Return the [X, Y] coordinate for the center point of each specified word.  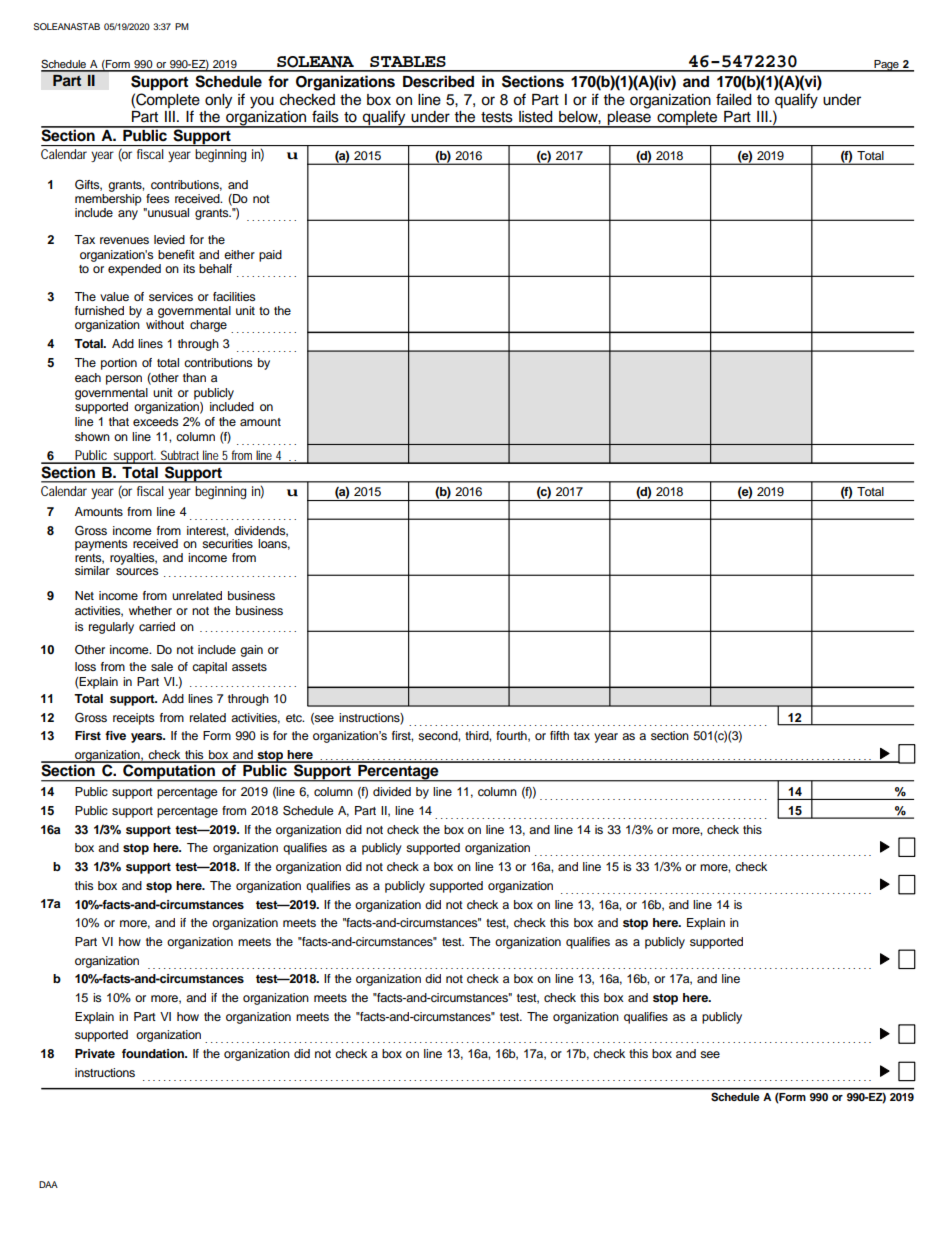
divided [392, 791]
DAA [48, 1184]
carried [157, 626]
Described [438, 81]
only [218, 101]
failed [733, 99]
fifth [559, 735]
